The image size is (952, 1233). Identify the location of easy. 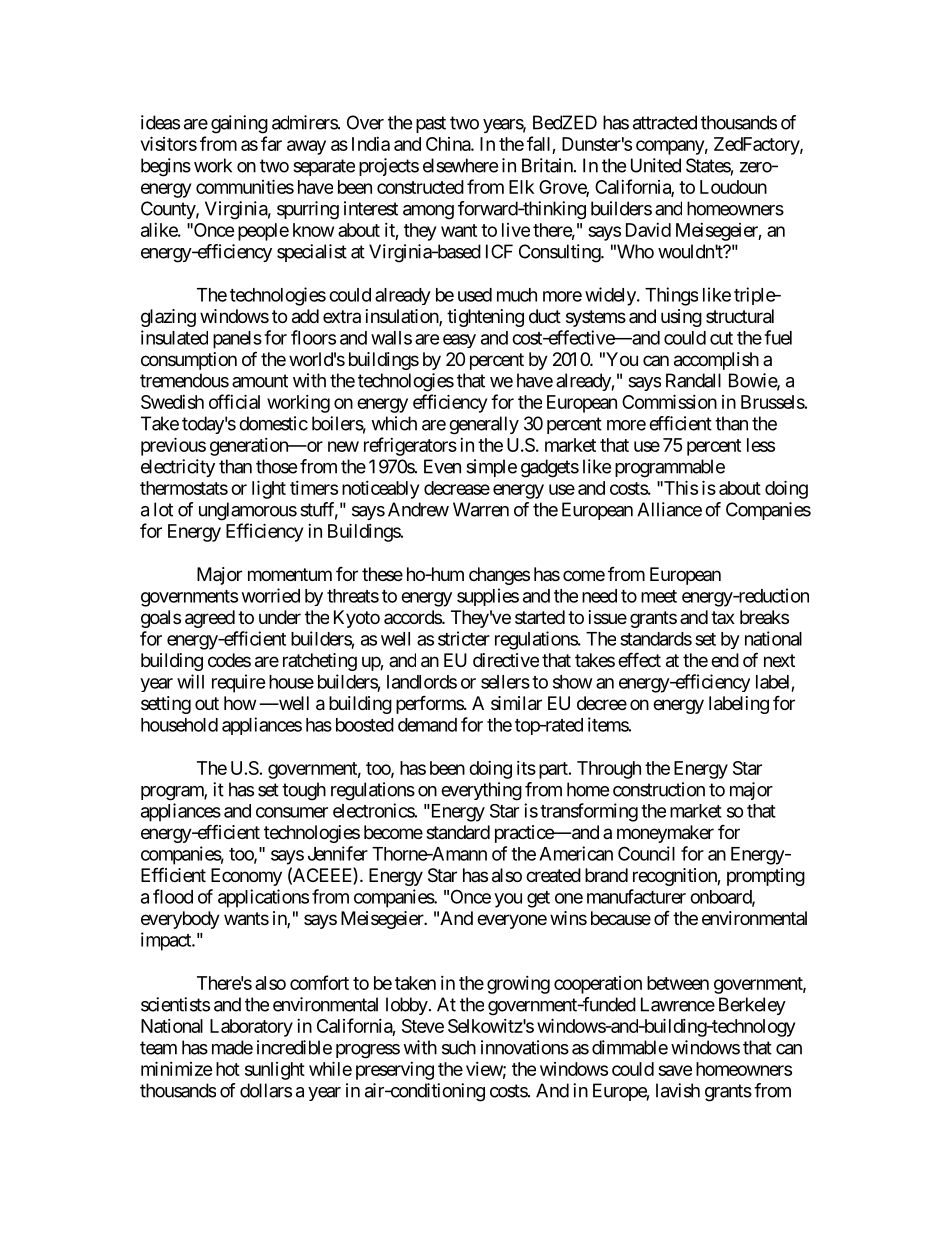
(459, 341).
